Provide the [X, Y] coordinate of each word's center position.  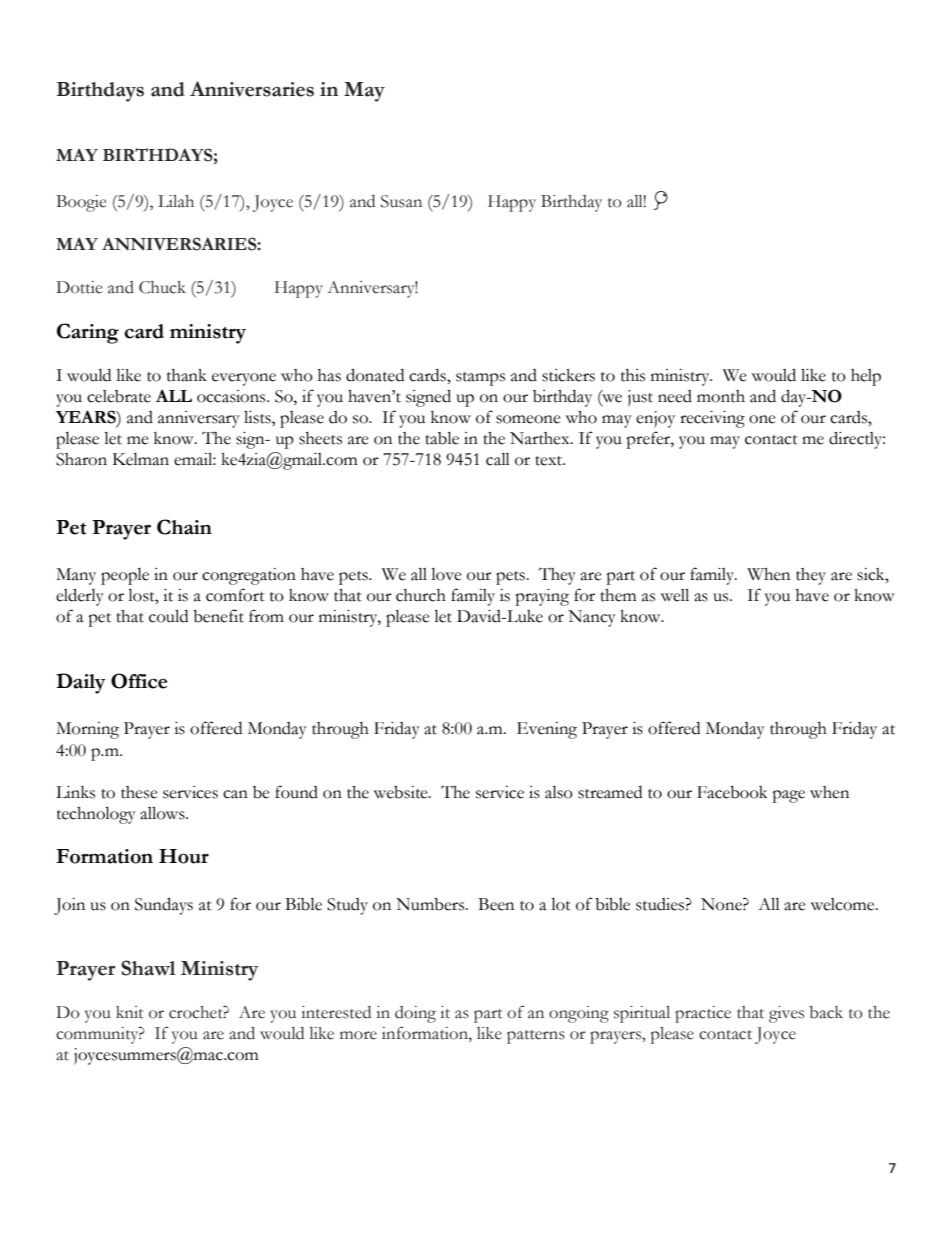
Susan [401, 201]
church [421, 595]
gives [786, 1014]
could [168, 616]
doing [415, 1014]
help [866, 377]
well [675, 595]
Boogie [81, 203]
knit [130, 1012]
